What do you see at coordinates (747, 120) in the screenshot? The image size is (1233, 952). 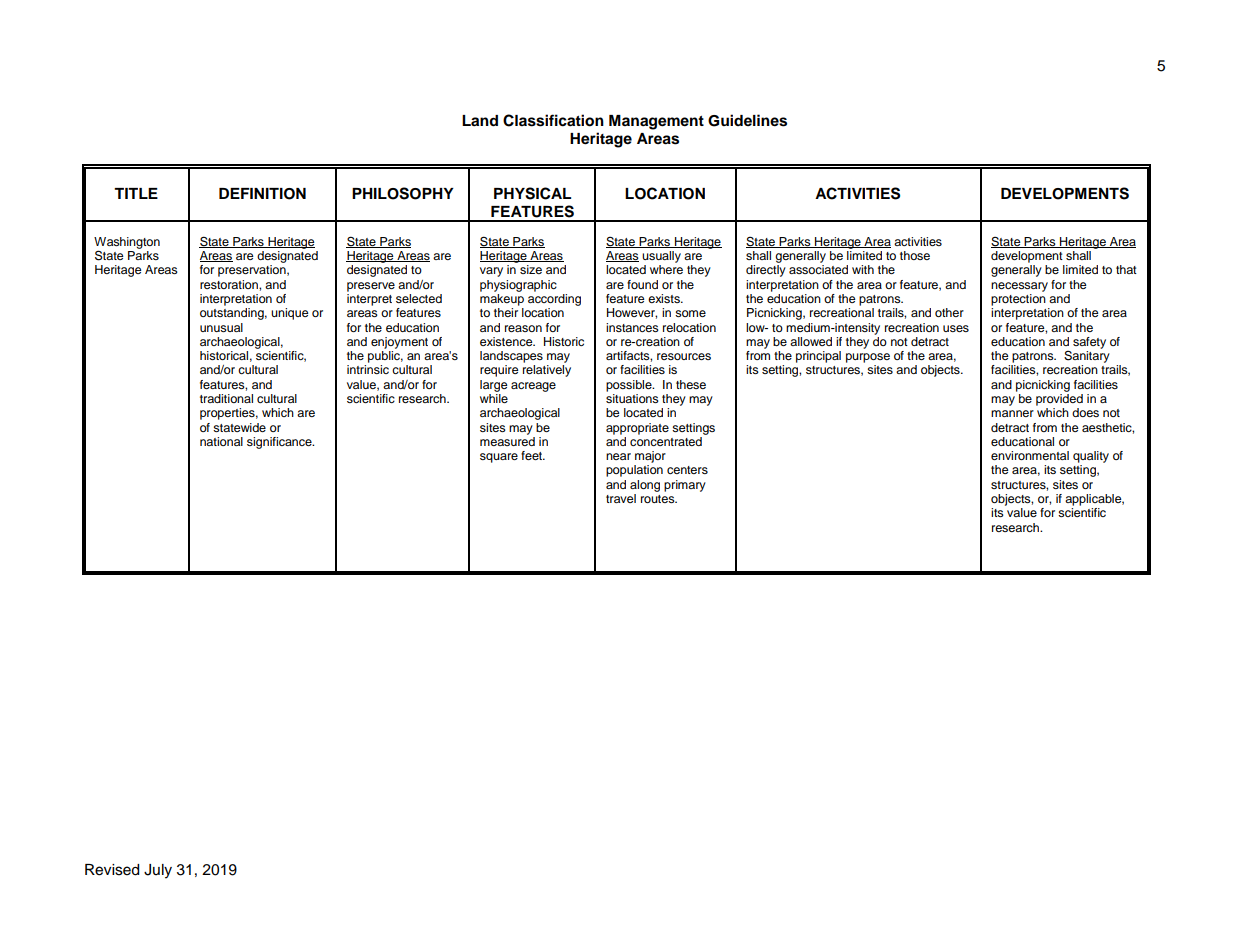 I see `Guidelines` at bounding box center [747, 120].
